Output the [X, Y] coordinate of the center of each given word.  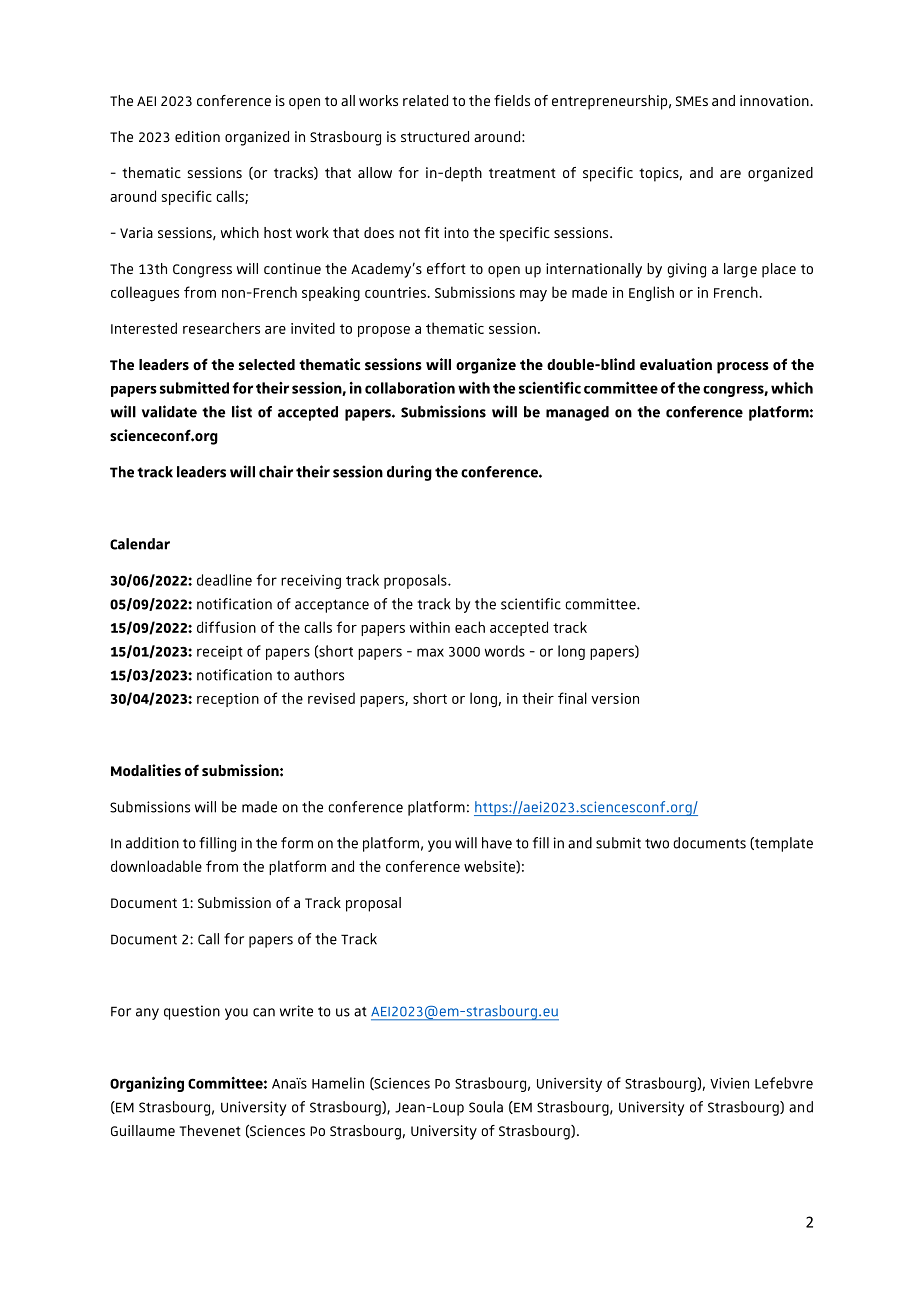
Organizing [147, 1084]
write [296, 1011]
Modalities [146, 770]
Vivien [729, 1083]
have [497, 843]
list [242, 411]
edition [197, 136]
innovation [775, 100]
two [657, 844]
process [743, 368]
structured [435, 136]
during [409, 473]
